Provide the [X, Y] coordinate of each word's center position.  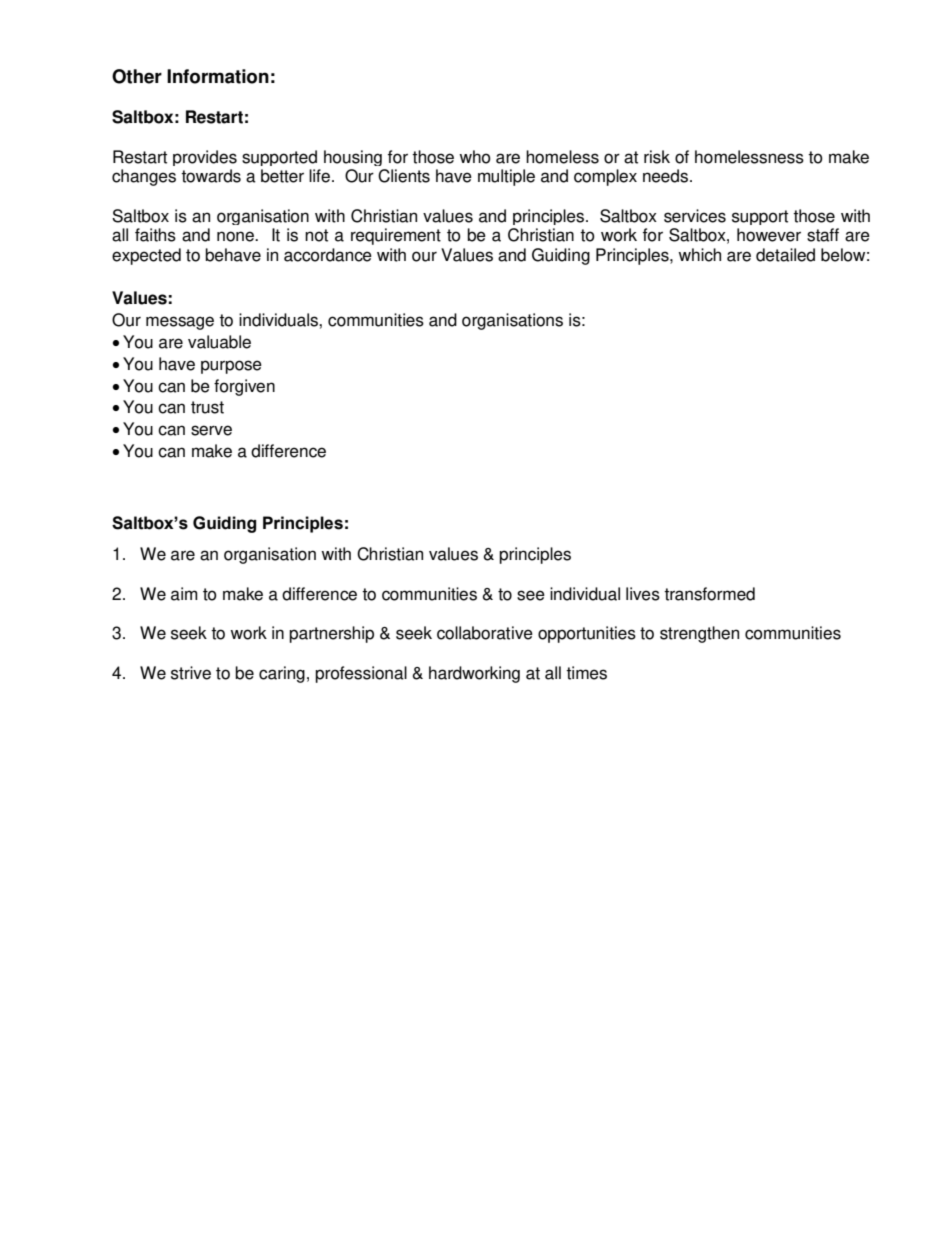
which [699, 255]
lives [643, 594]
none [236, 236]
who [475, 157]
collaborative [485, 633]
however [769, 235]
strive [191, 673]
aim [184, 594]
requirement [396, 236]
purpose [231, 367]
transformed [709, 594]
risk [657, 157]
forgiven [244, 387]
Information [218, 76]
